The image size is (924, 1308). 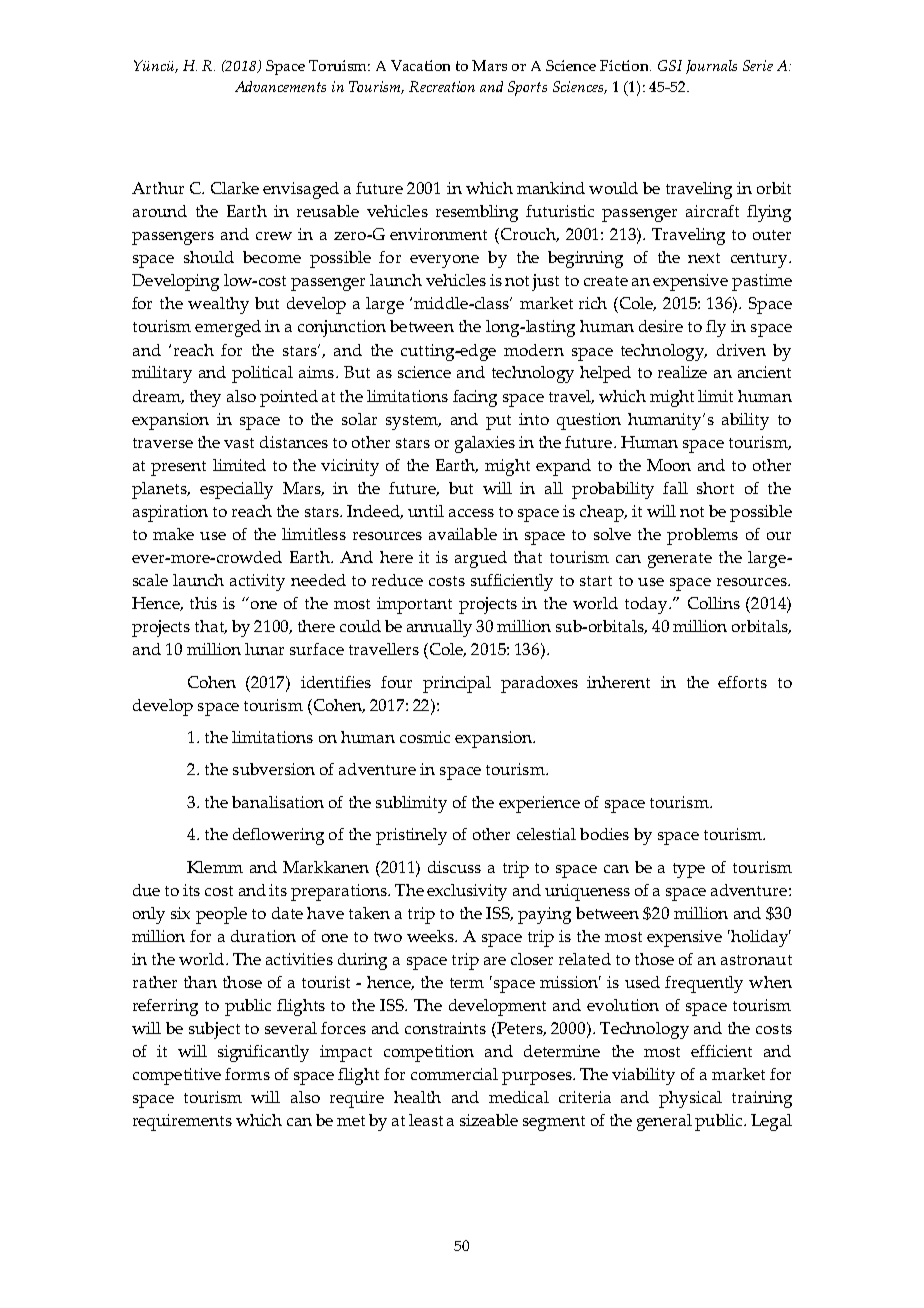 I want to click on discuss, so click(x=454, y=867).
